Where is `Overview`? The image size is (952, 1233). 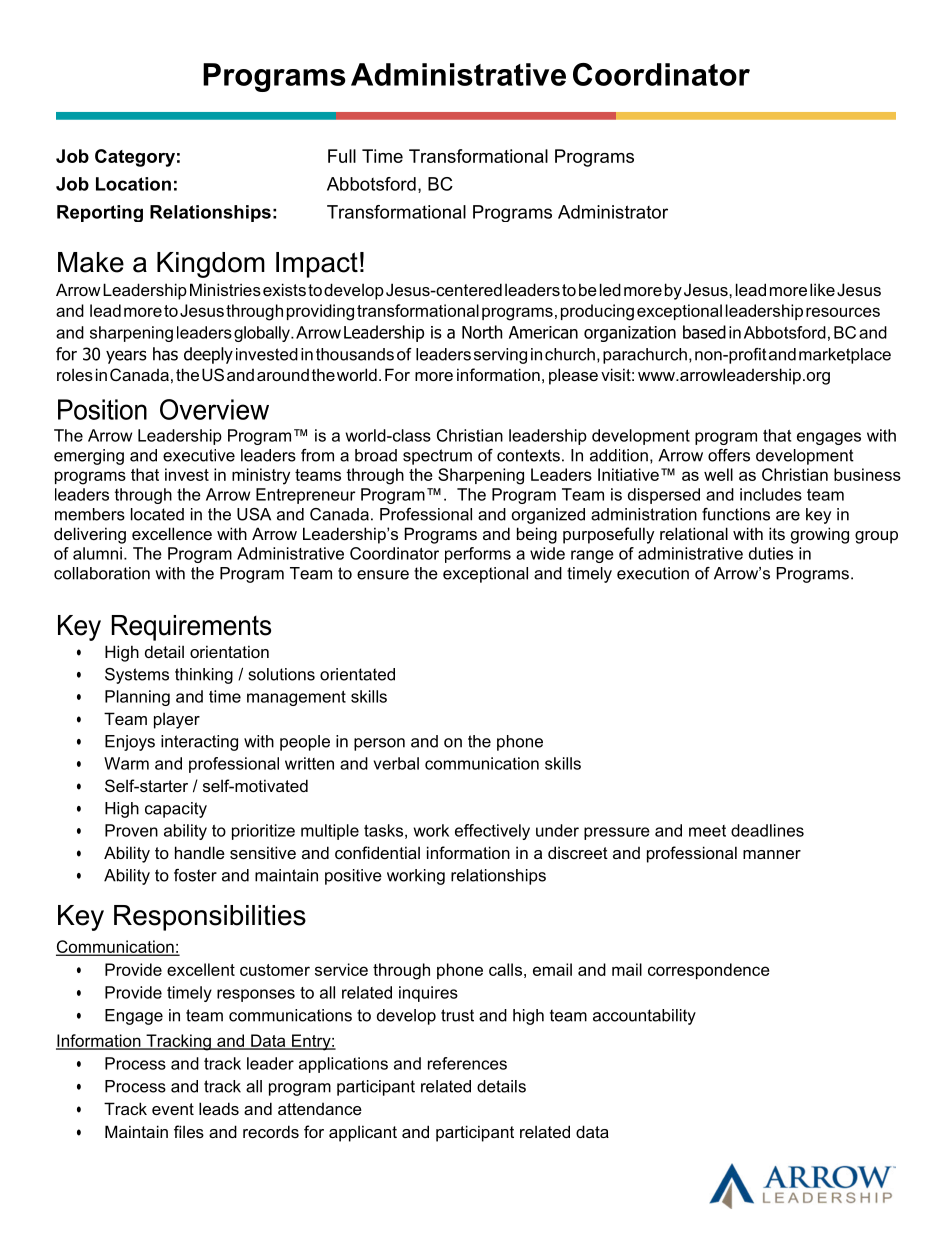
Overview is located at coordinates (214, 409).
